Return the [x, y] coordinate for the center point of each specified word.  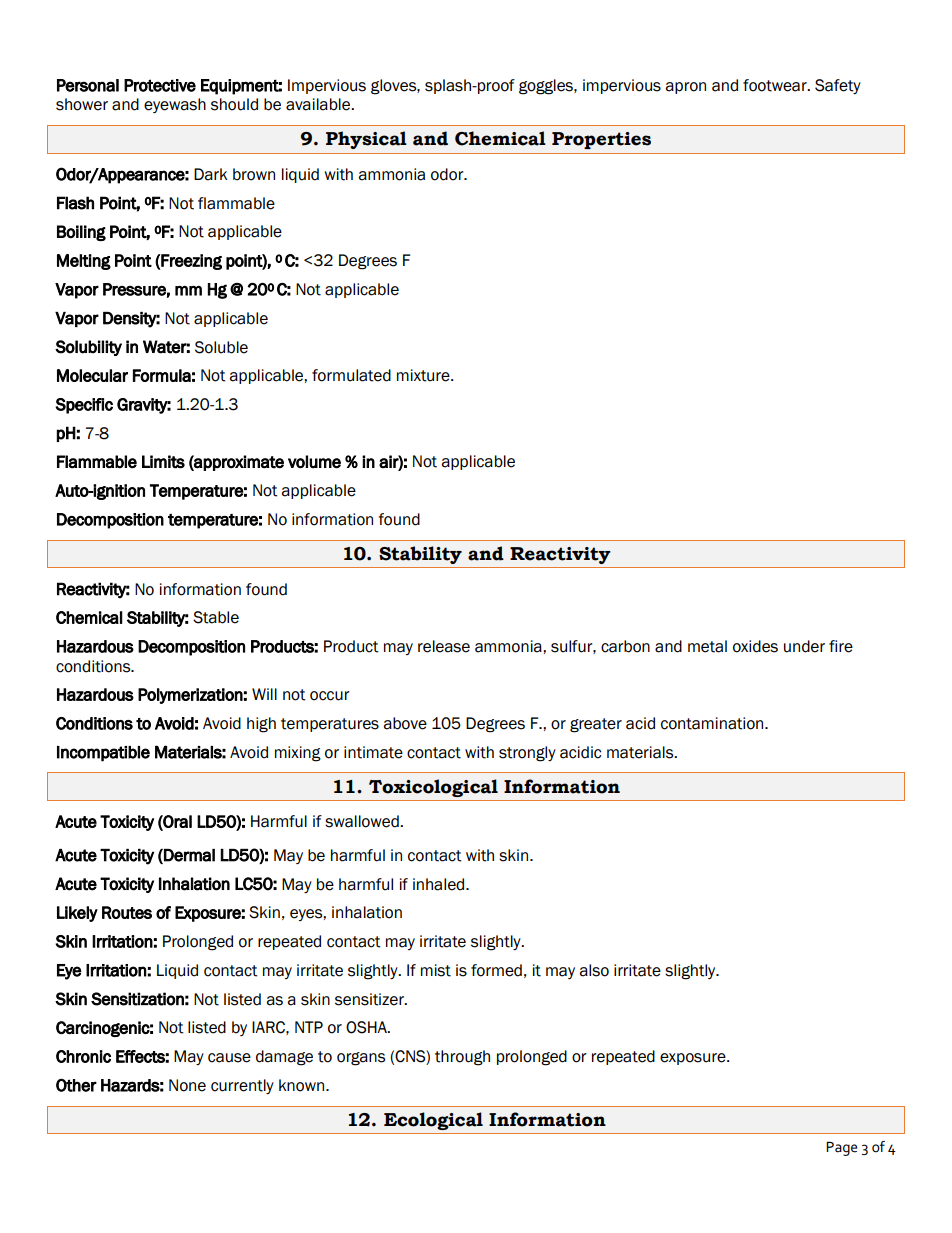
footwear [776, 85]
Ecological [433, 1121]
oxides [755, 646]
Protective [160, 85]
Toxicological [433, 788]
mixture [424, 375]
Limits [163, 462]
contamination [713, 723]
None [187, 1085]
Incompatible [103, 754]
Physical [366, 140]
